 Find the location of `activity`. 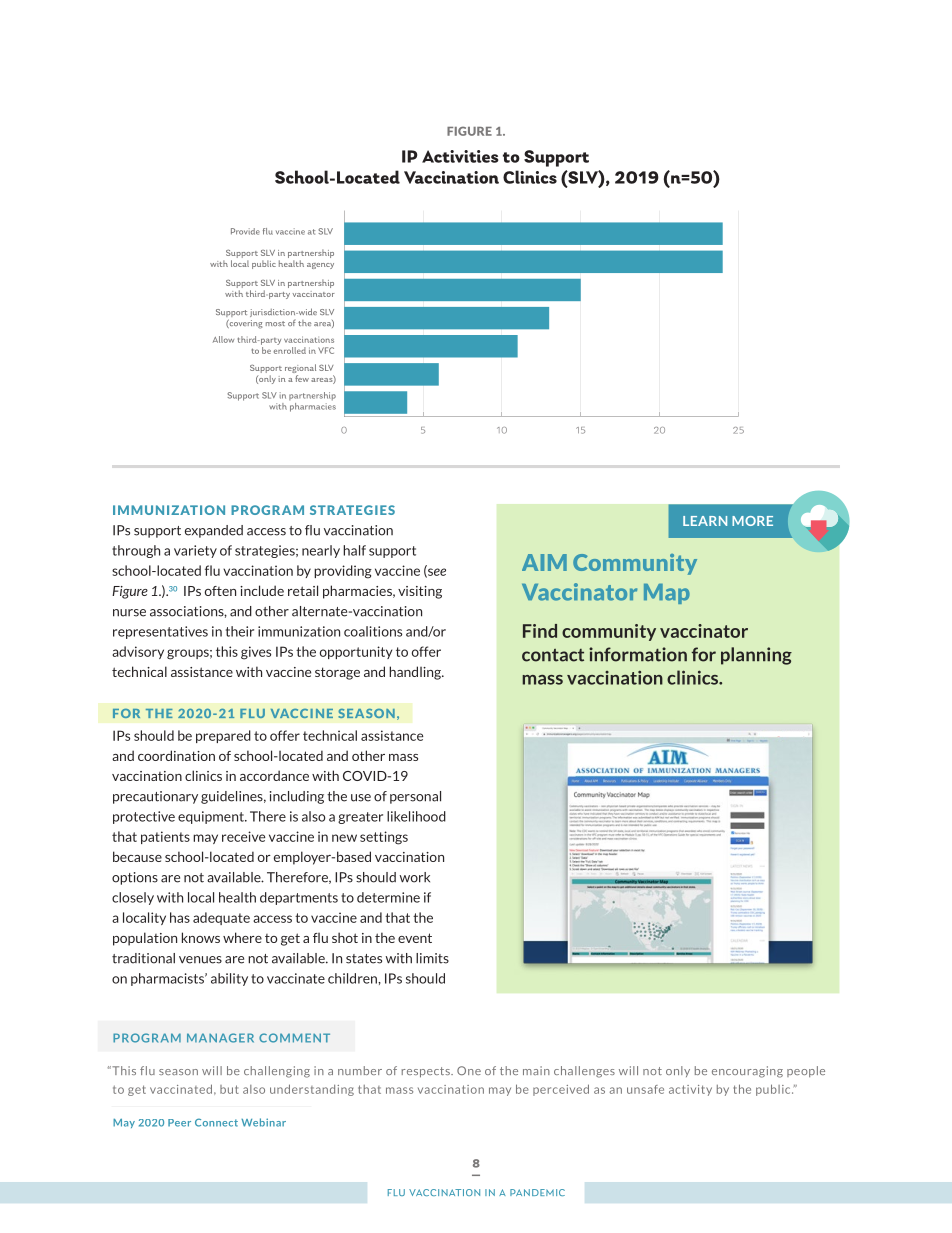

activity is located at coordinates (690, 1090).
